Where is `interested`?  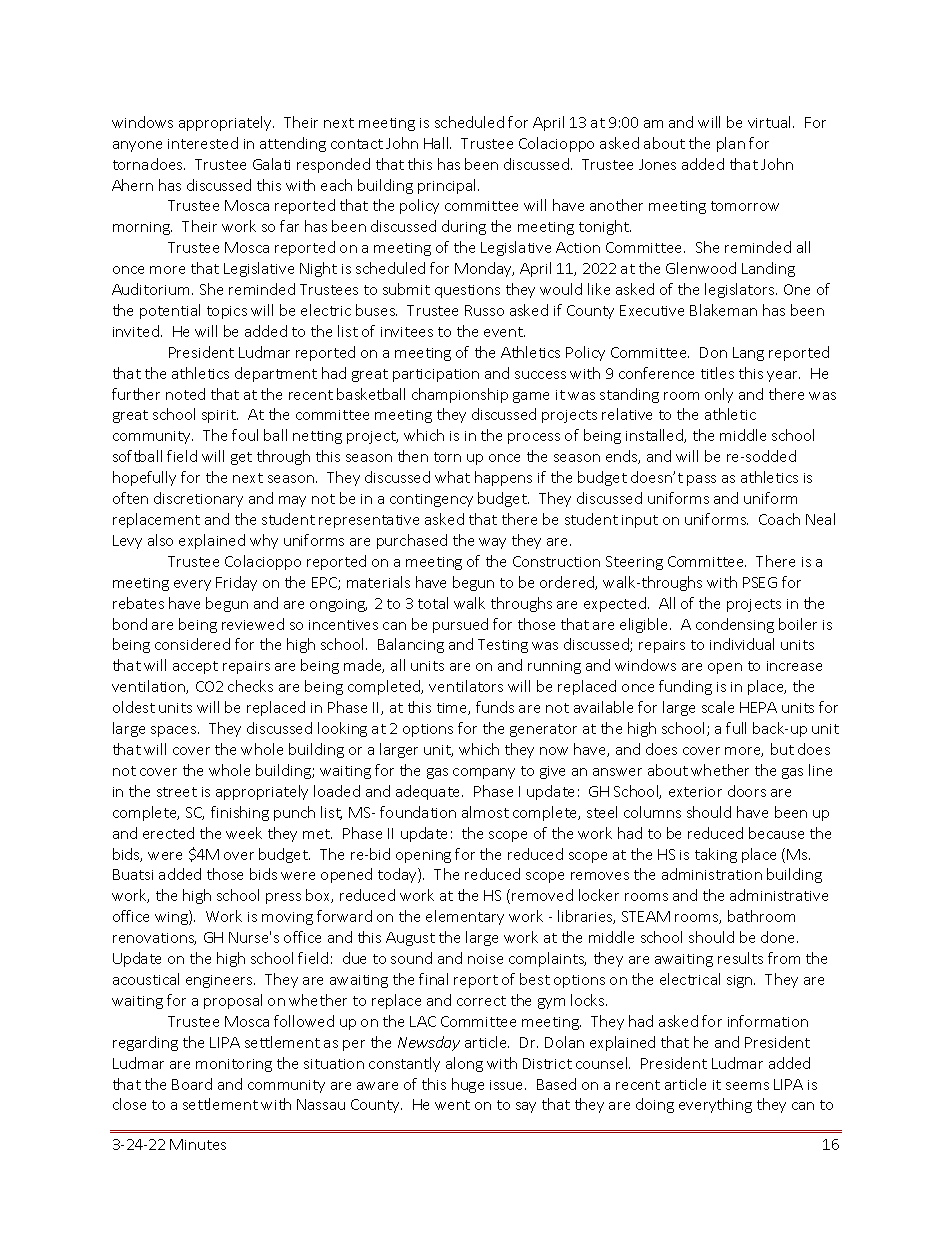 interested is located at coordinates (203, 143).
